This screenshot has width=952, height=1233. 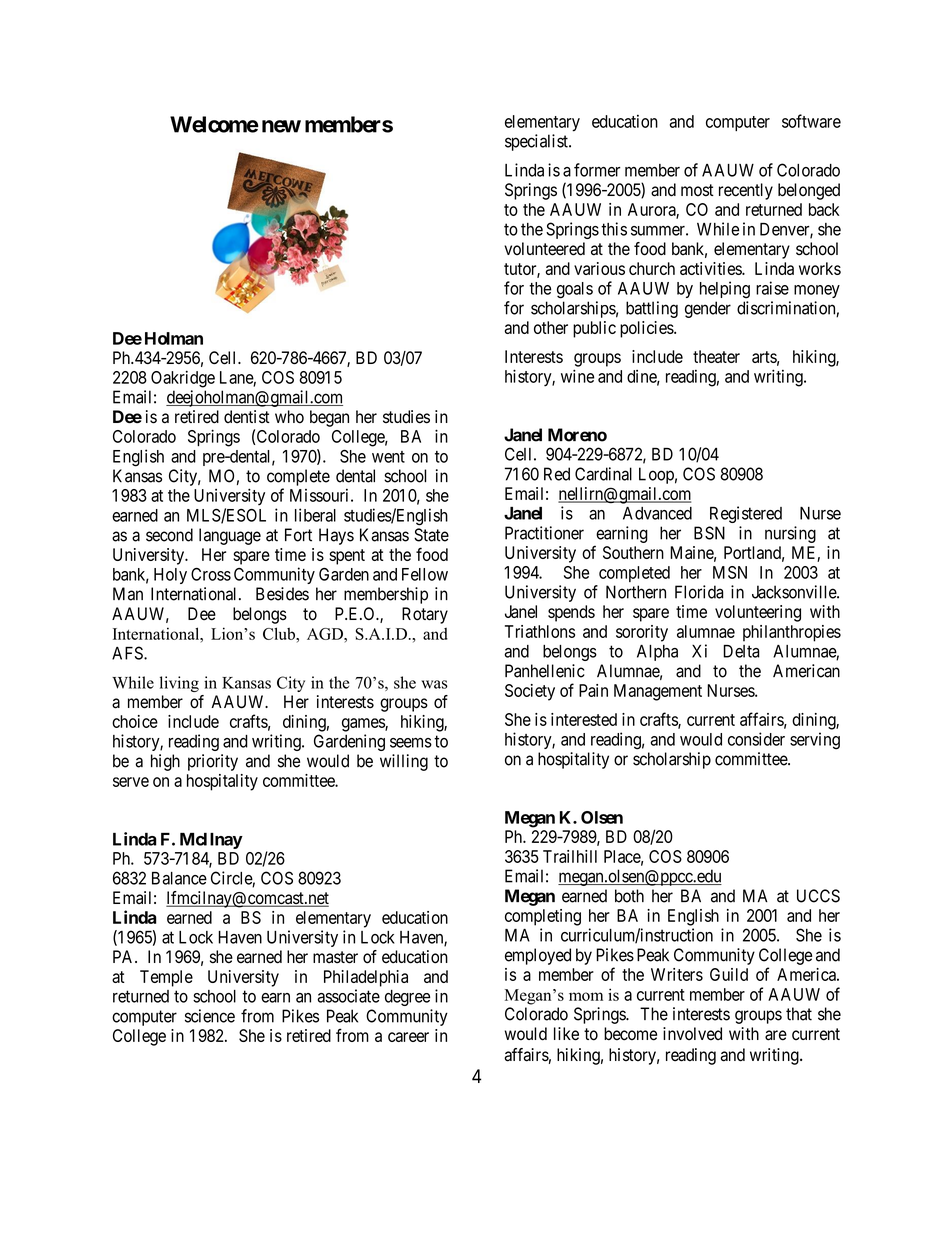 What do you see at coordinates (537, 142) in the screenshot?
I see `specialist` at bounding box center [537, 142].
